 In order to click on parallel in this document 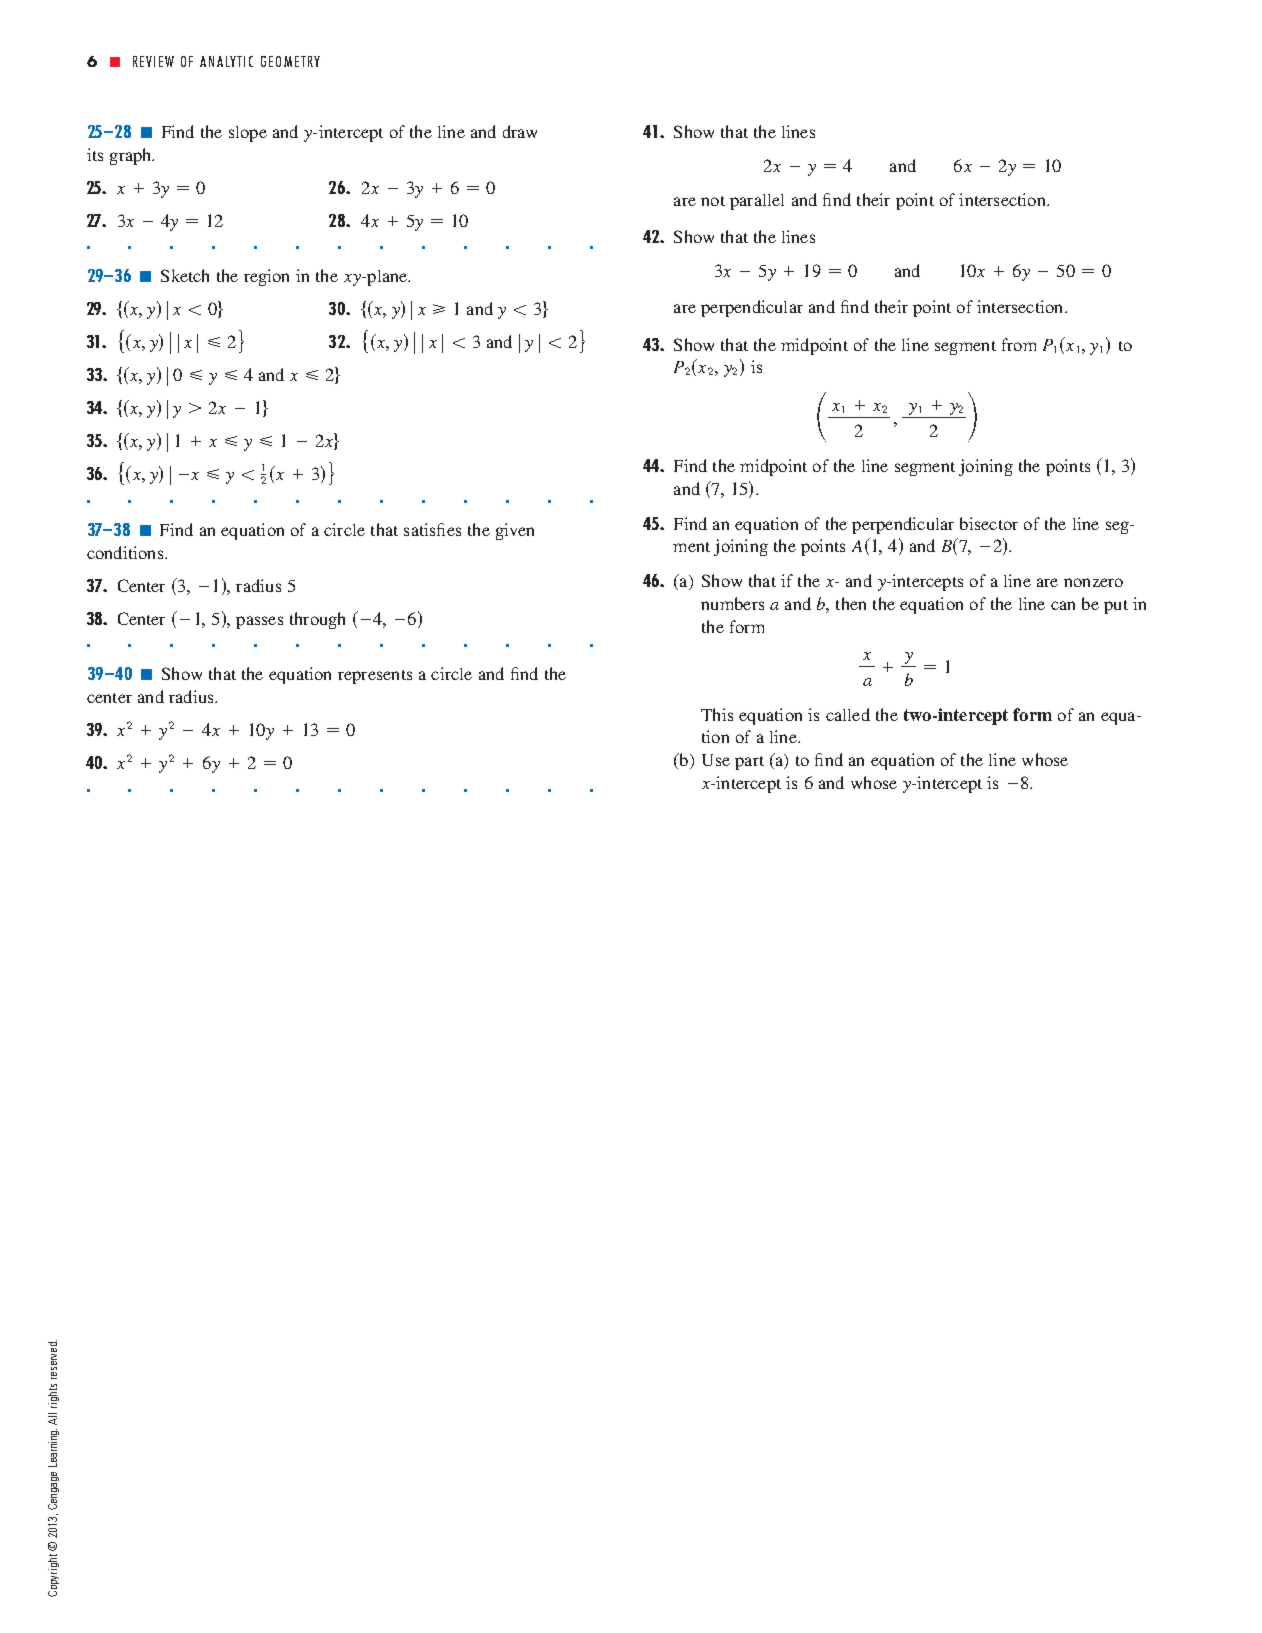, I will do `click(757, 202)`.
